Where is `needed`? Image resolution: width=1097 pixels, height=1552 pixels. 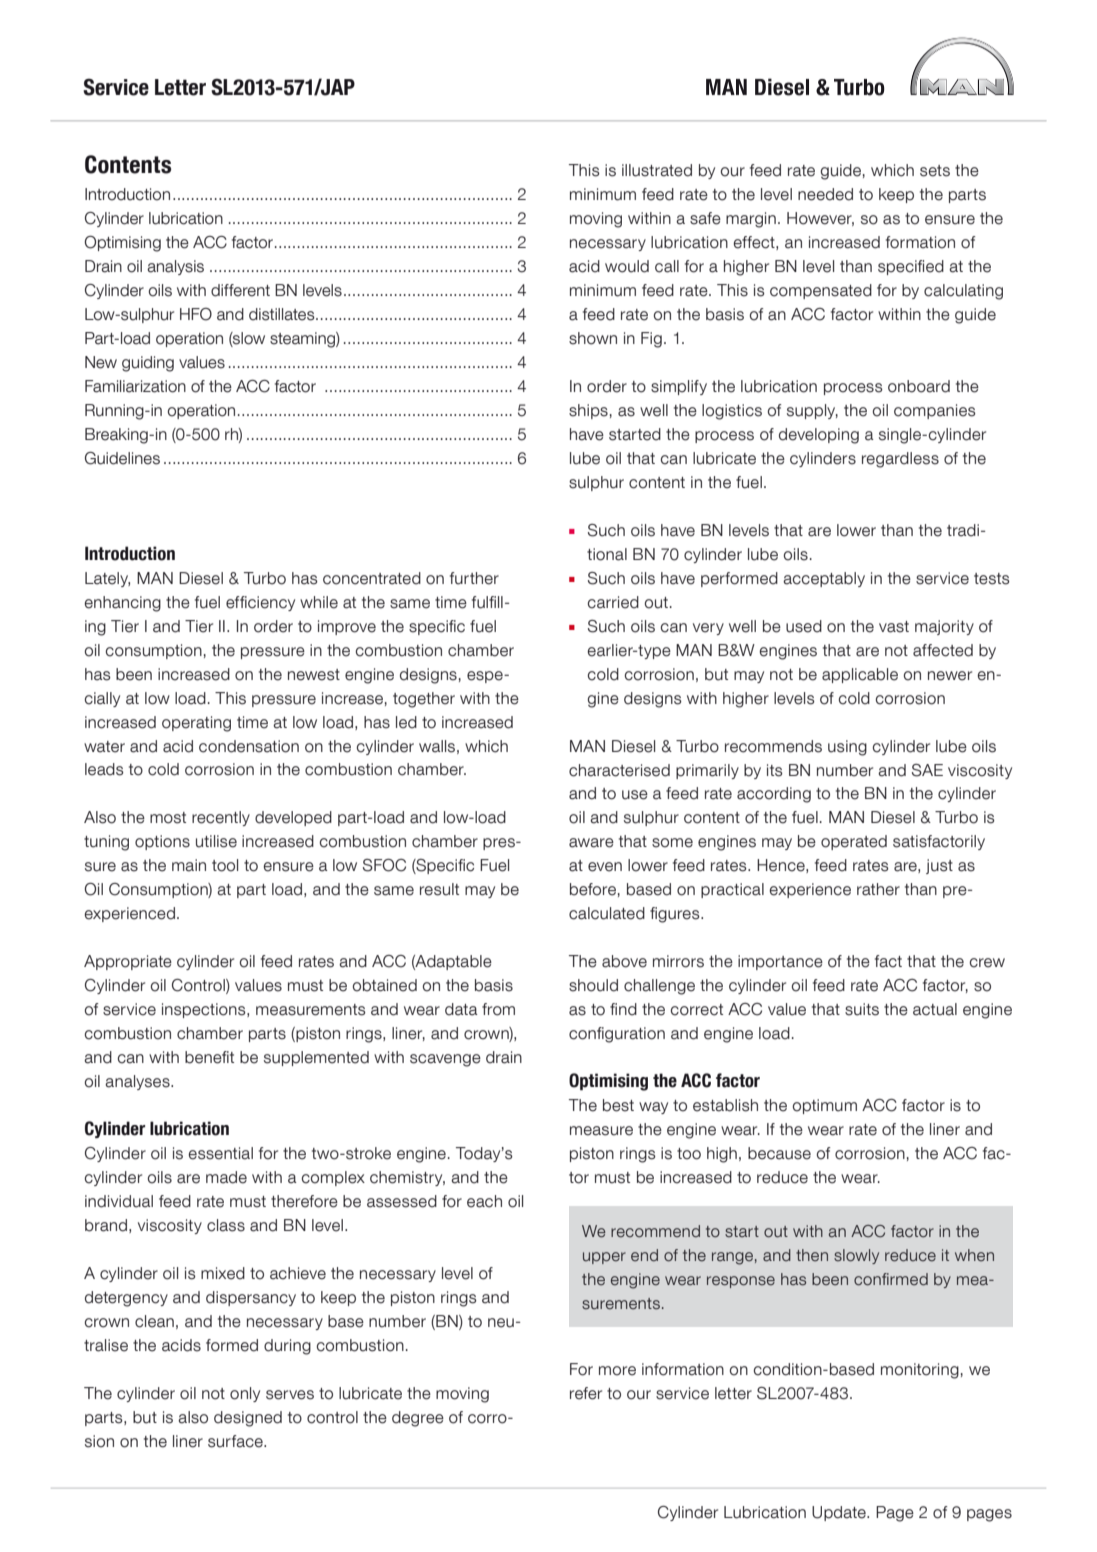
needed is located at coordinates (825, 194).
